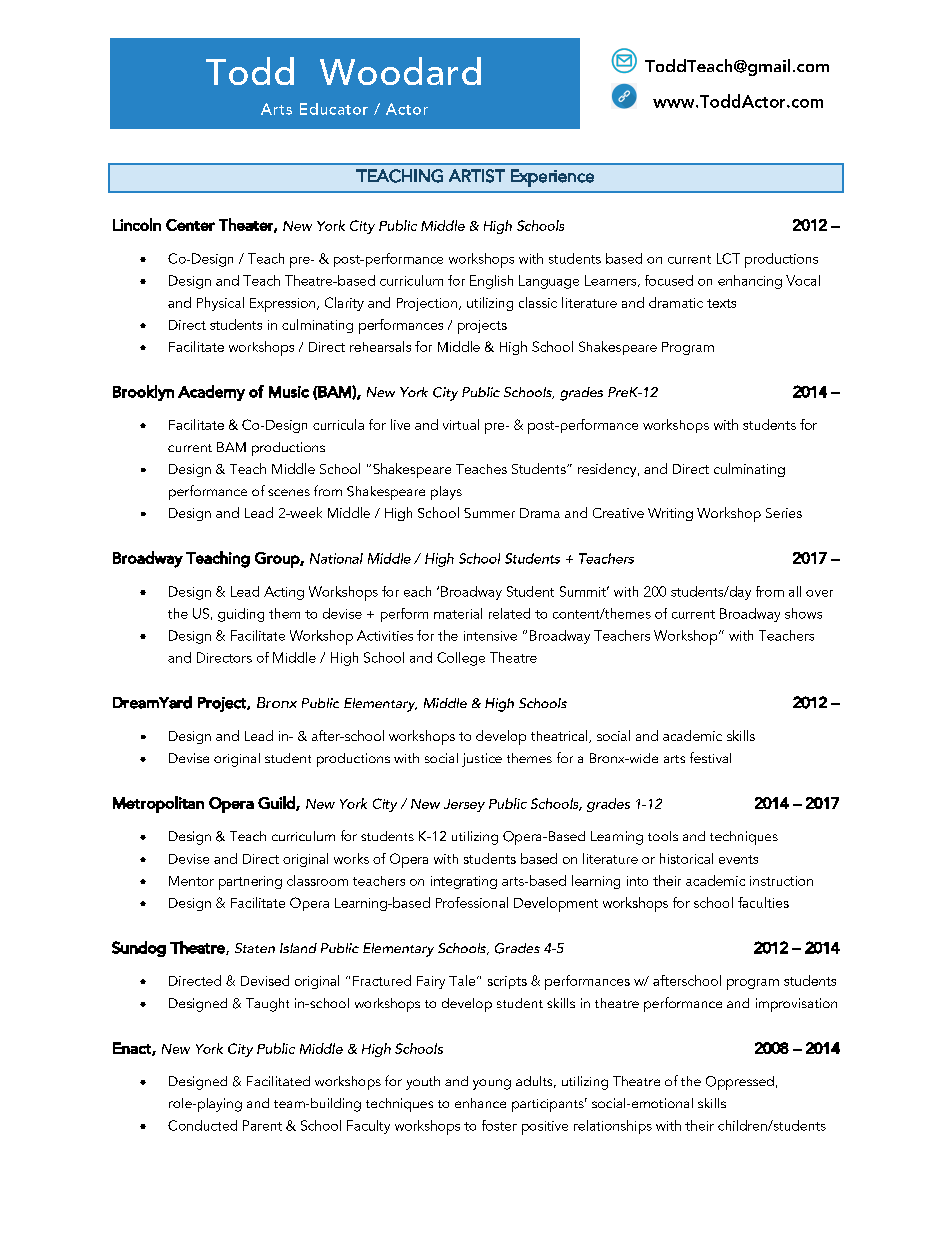  What do you see at coordinates (400, 71) in the document?
I see `Woodard` at bounding box center [400, 71].
